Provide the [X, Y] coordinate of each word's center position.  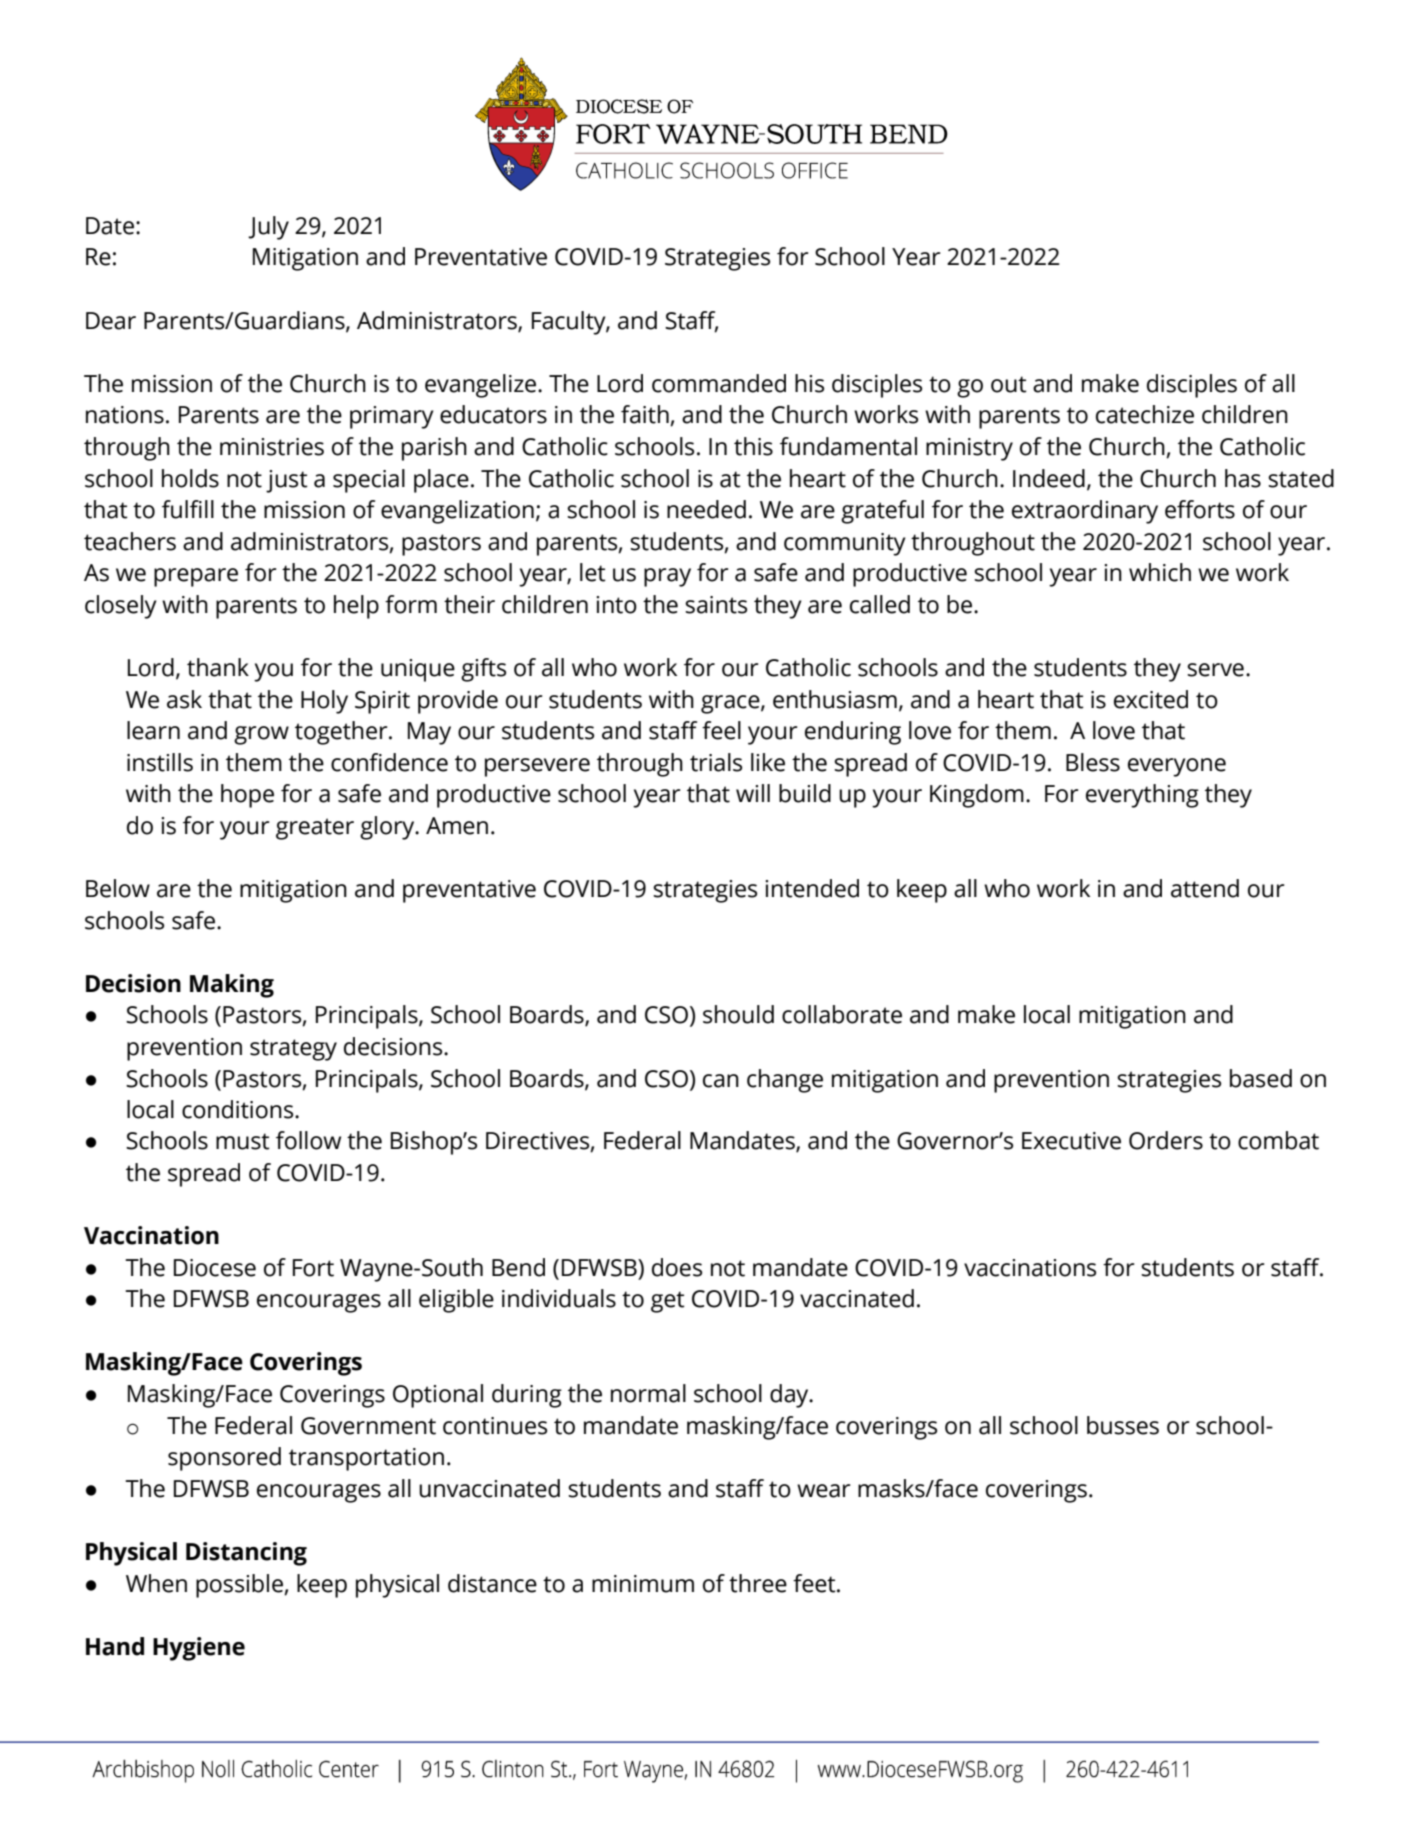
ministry [969, 449]
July [268, 228]
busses [1123, 1425]
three [758, 1583]
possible [240, 1586]
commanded [719, 383]
